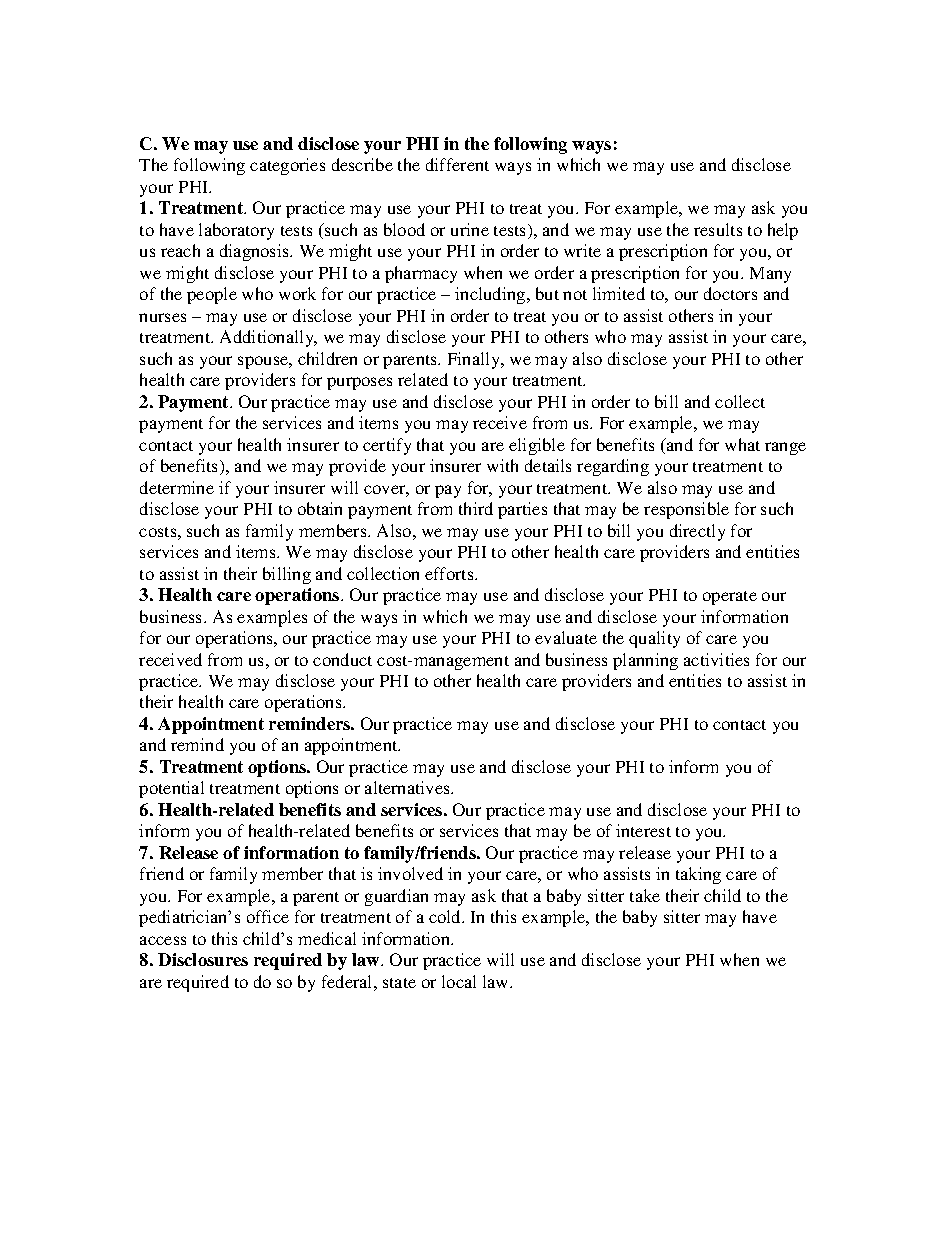 The height and width of the screenshot is (1233, 952). I want to click on different, so click(457, 164).
